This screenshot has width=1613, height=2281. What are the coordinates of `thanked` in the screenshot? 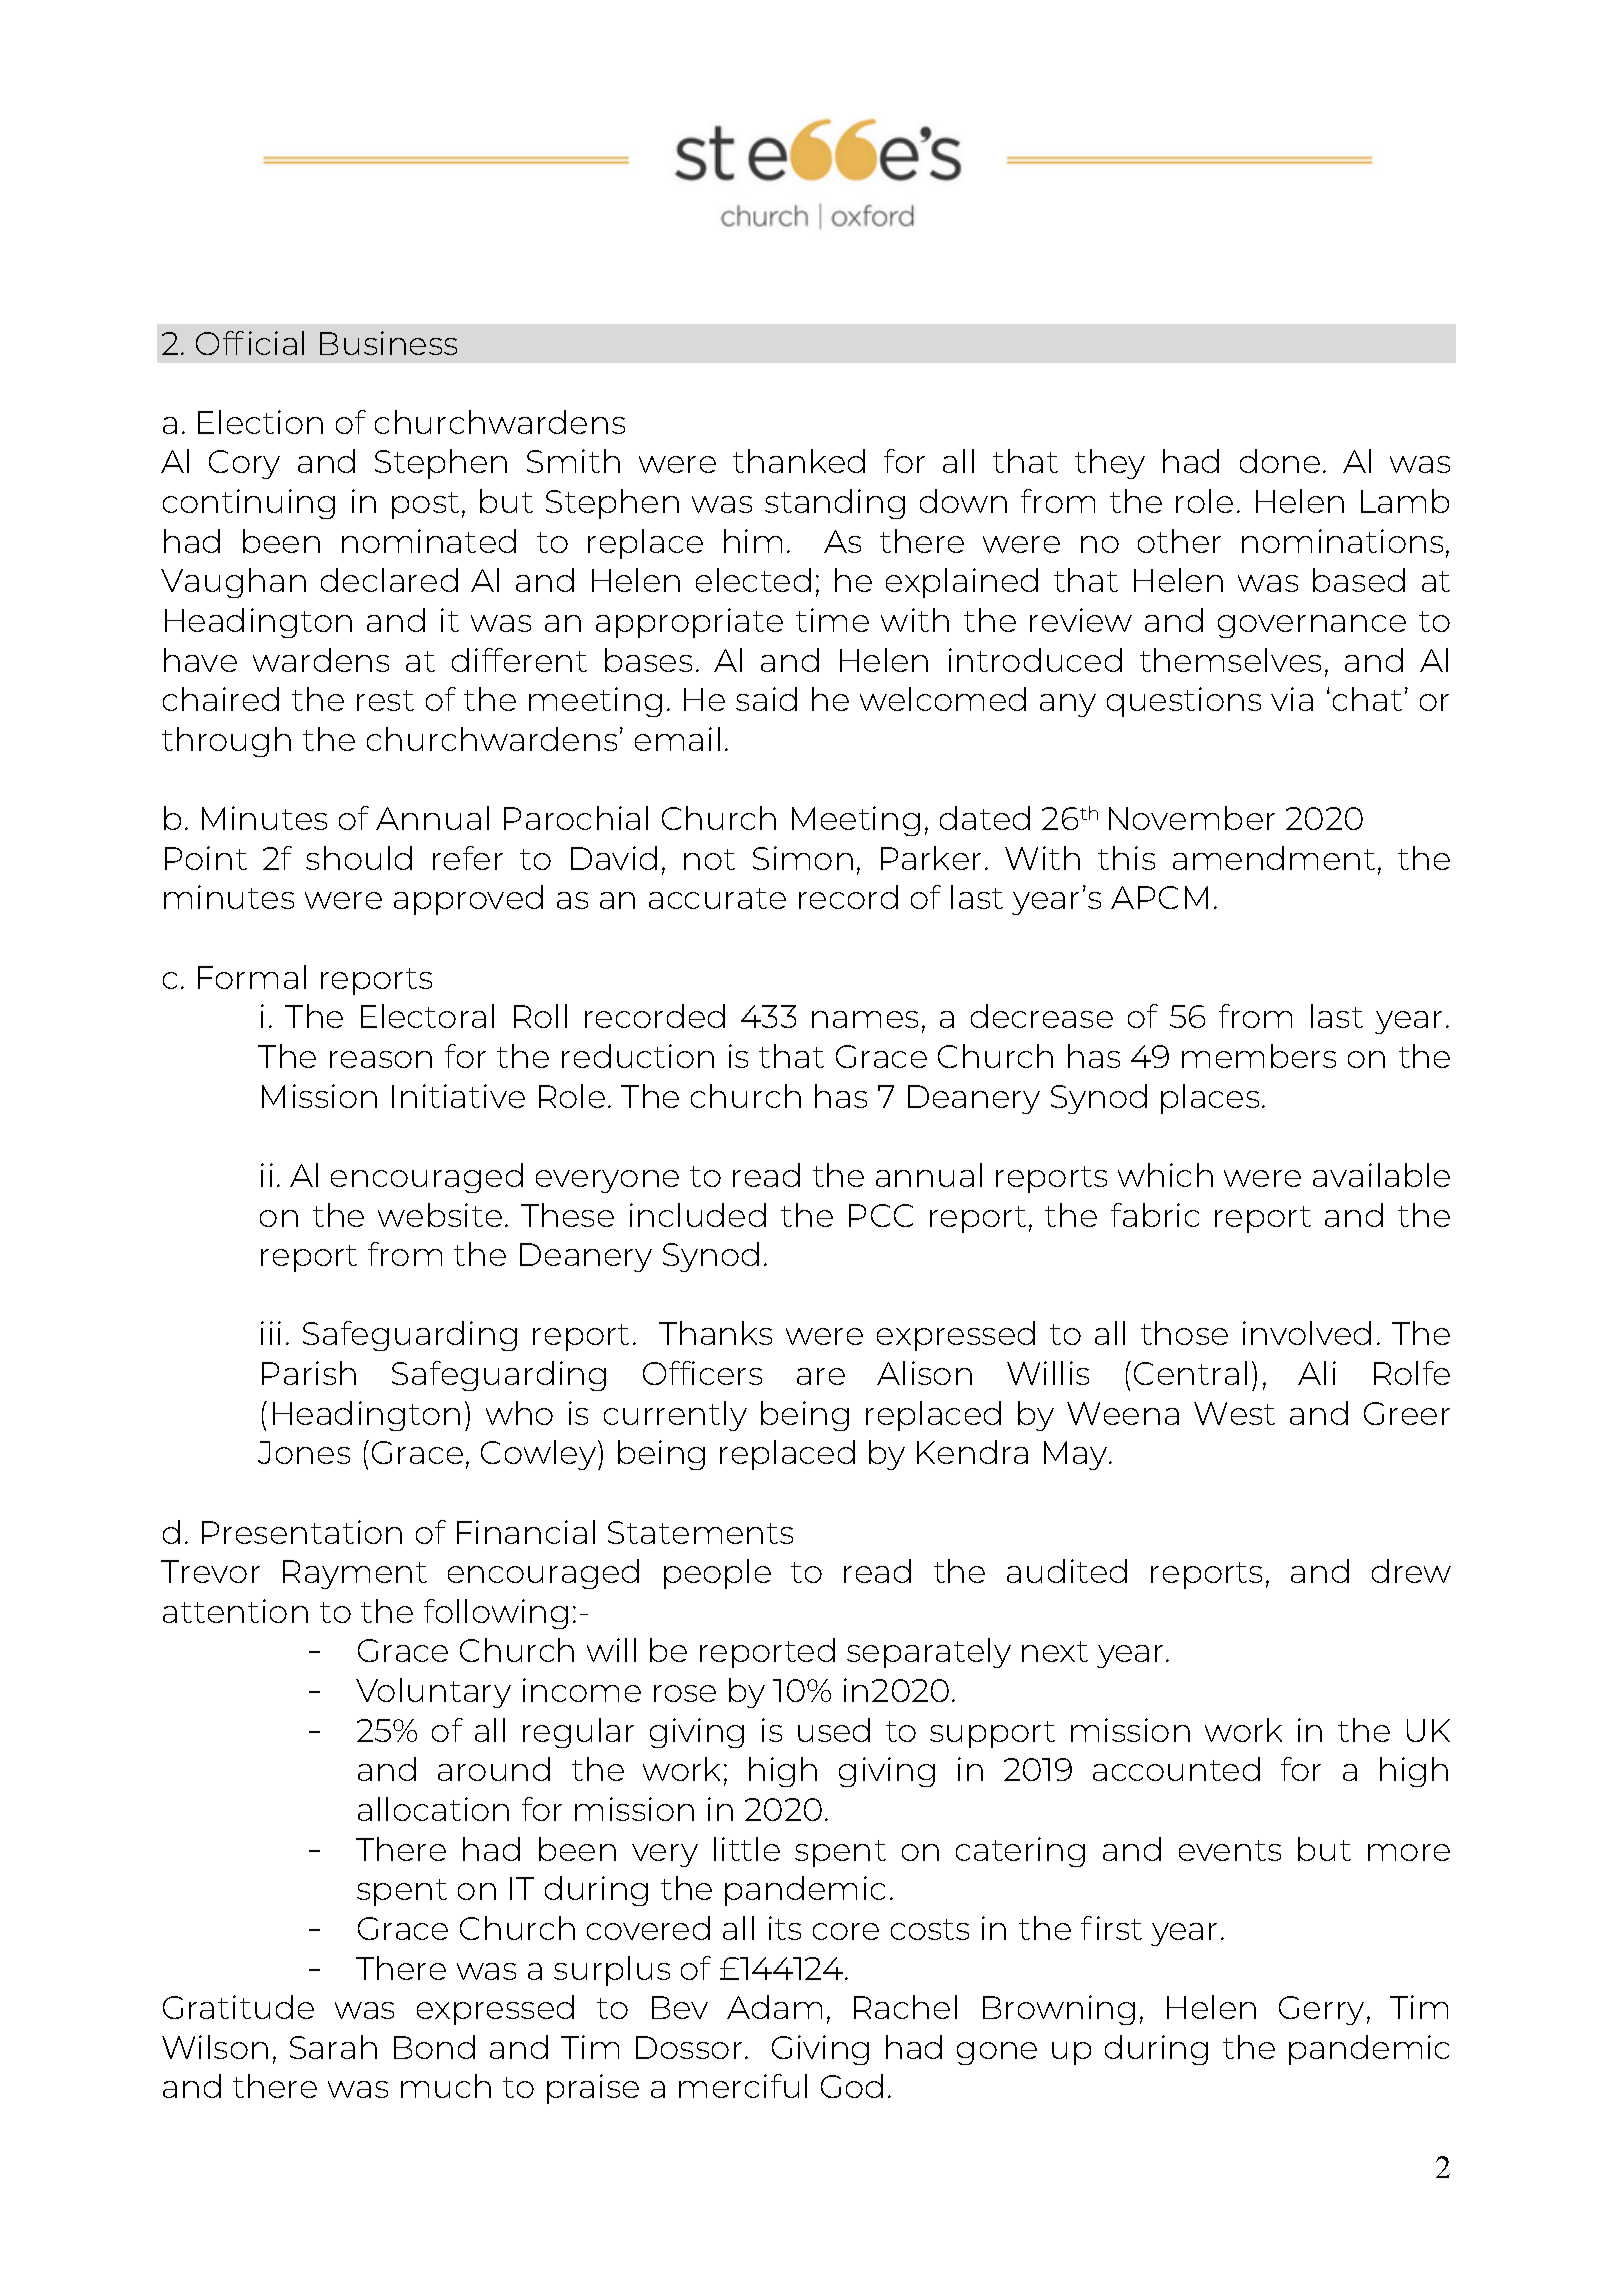 It's located at (799, 461).
